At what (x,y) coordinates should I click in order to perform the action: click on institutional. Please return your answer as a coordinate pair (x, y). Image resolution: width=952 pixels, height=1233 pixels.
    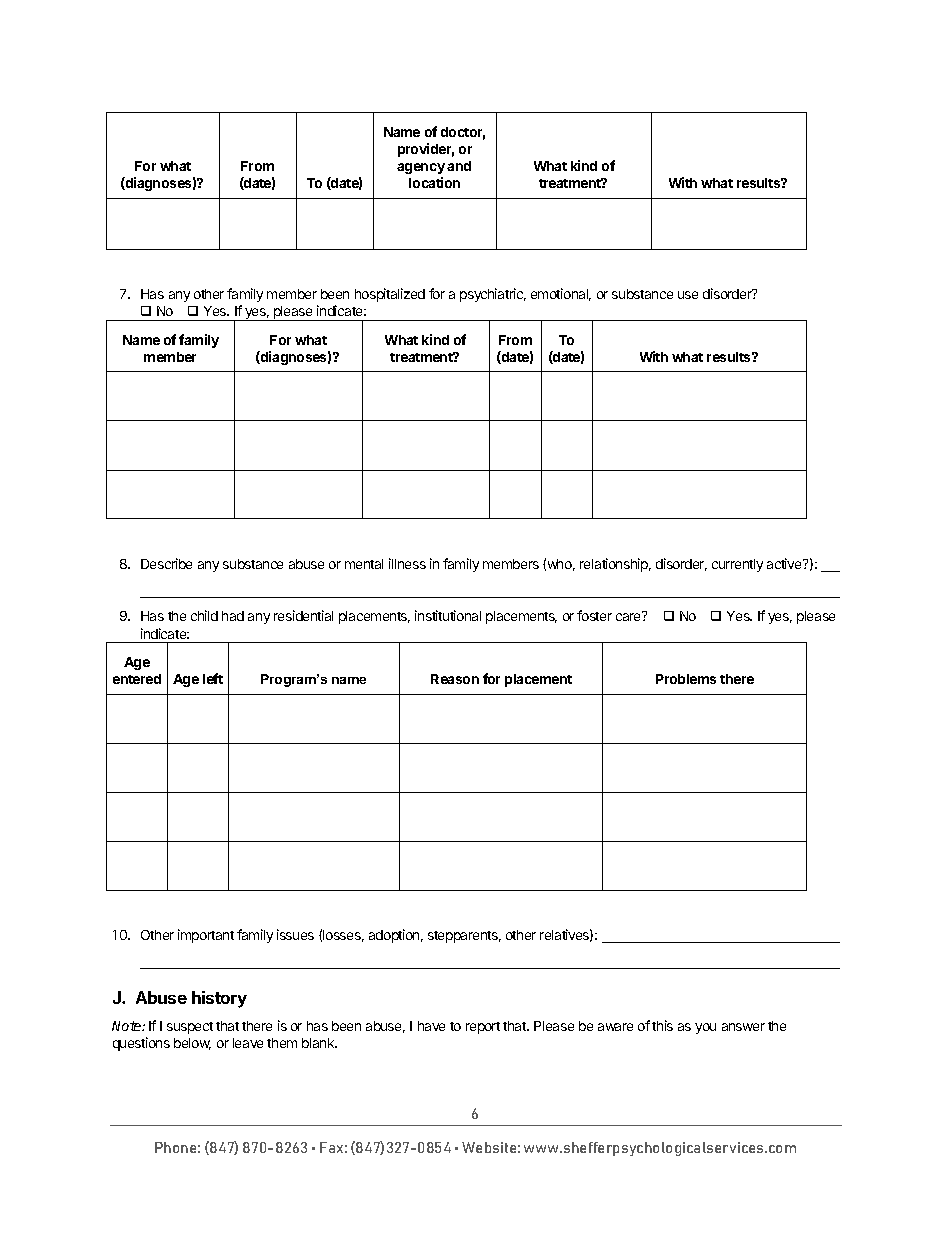
    Looking at the image, I should click on (448, 615).
